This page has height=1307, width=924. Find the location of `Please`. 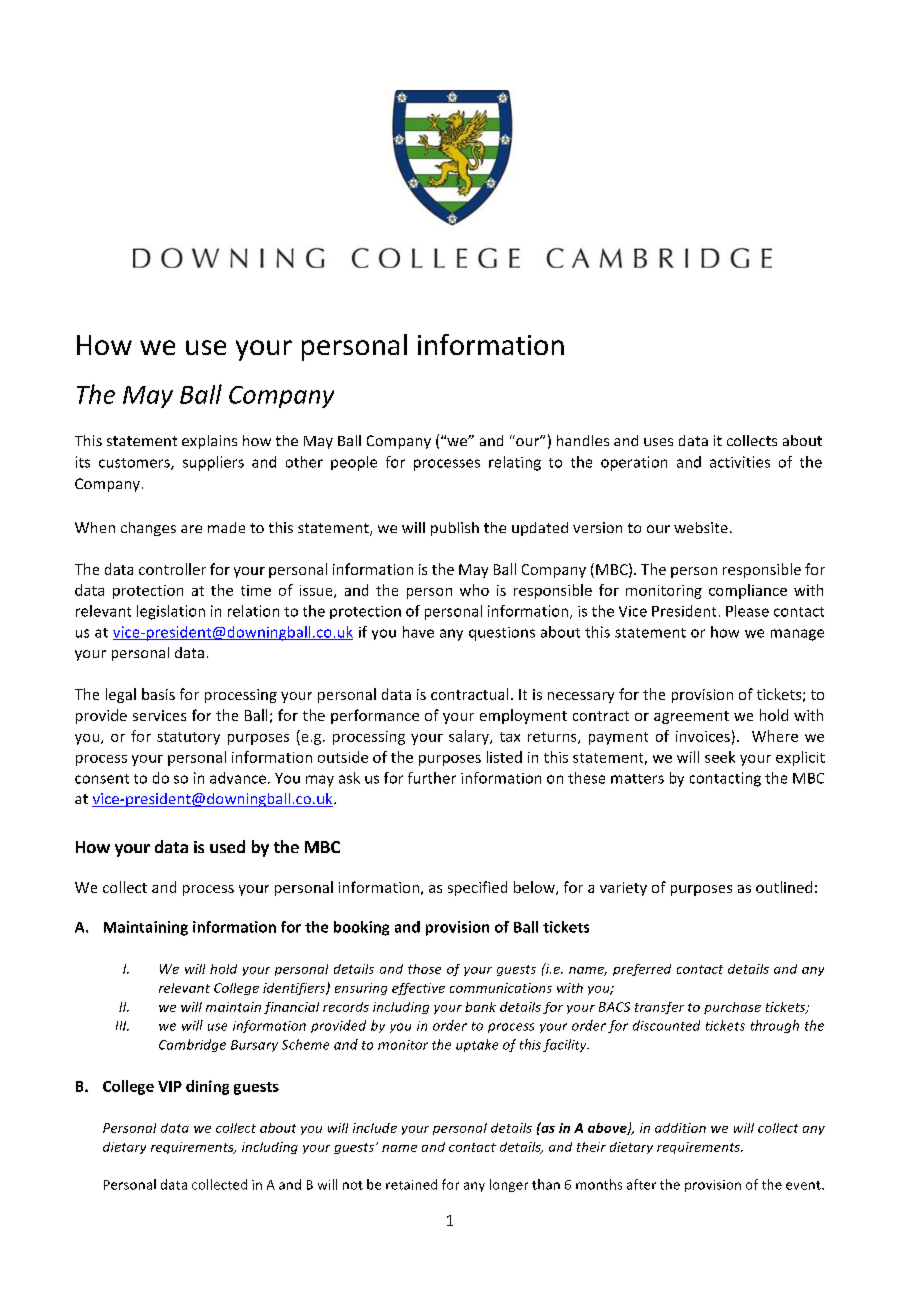

Please is located at coordinates (747, 611).
